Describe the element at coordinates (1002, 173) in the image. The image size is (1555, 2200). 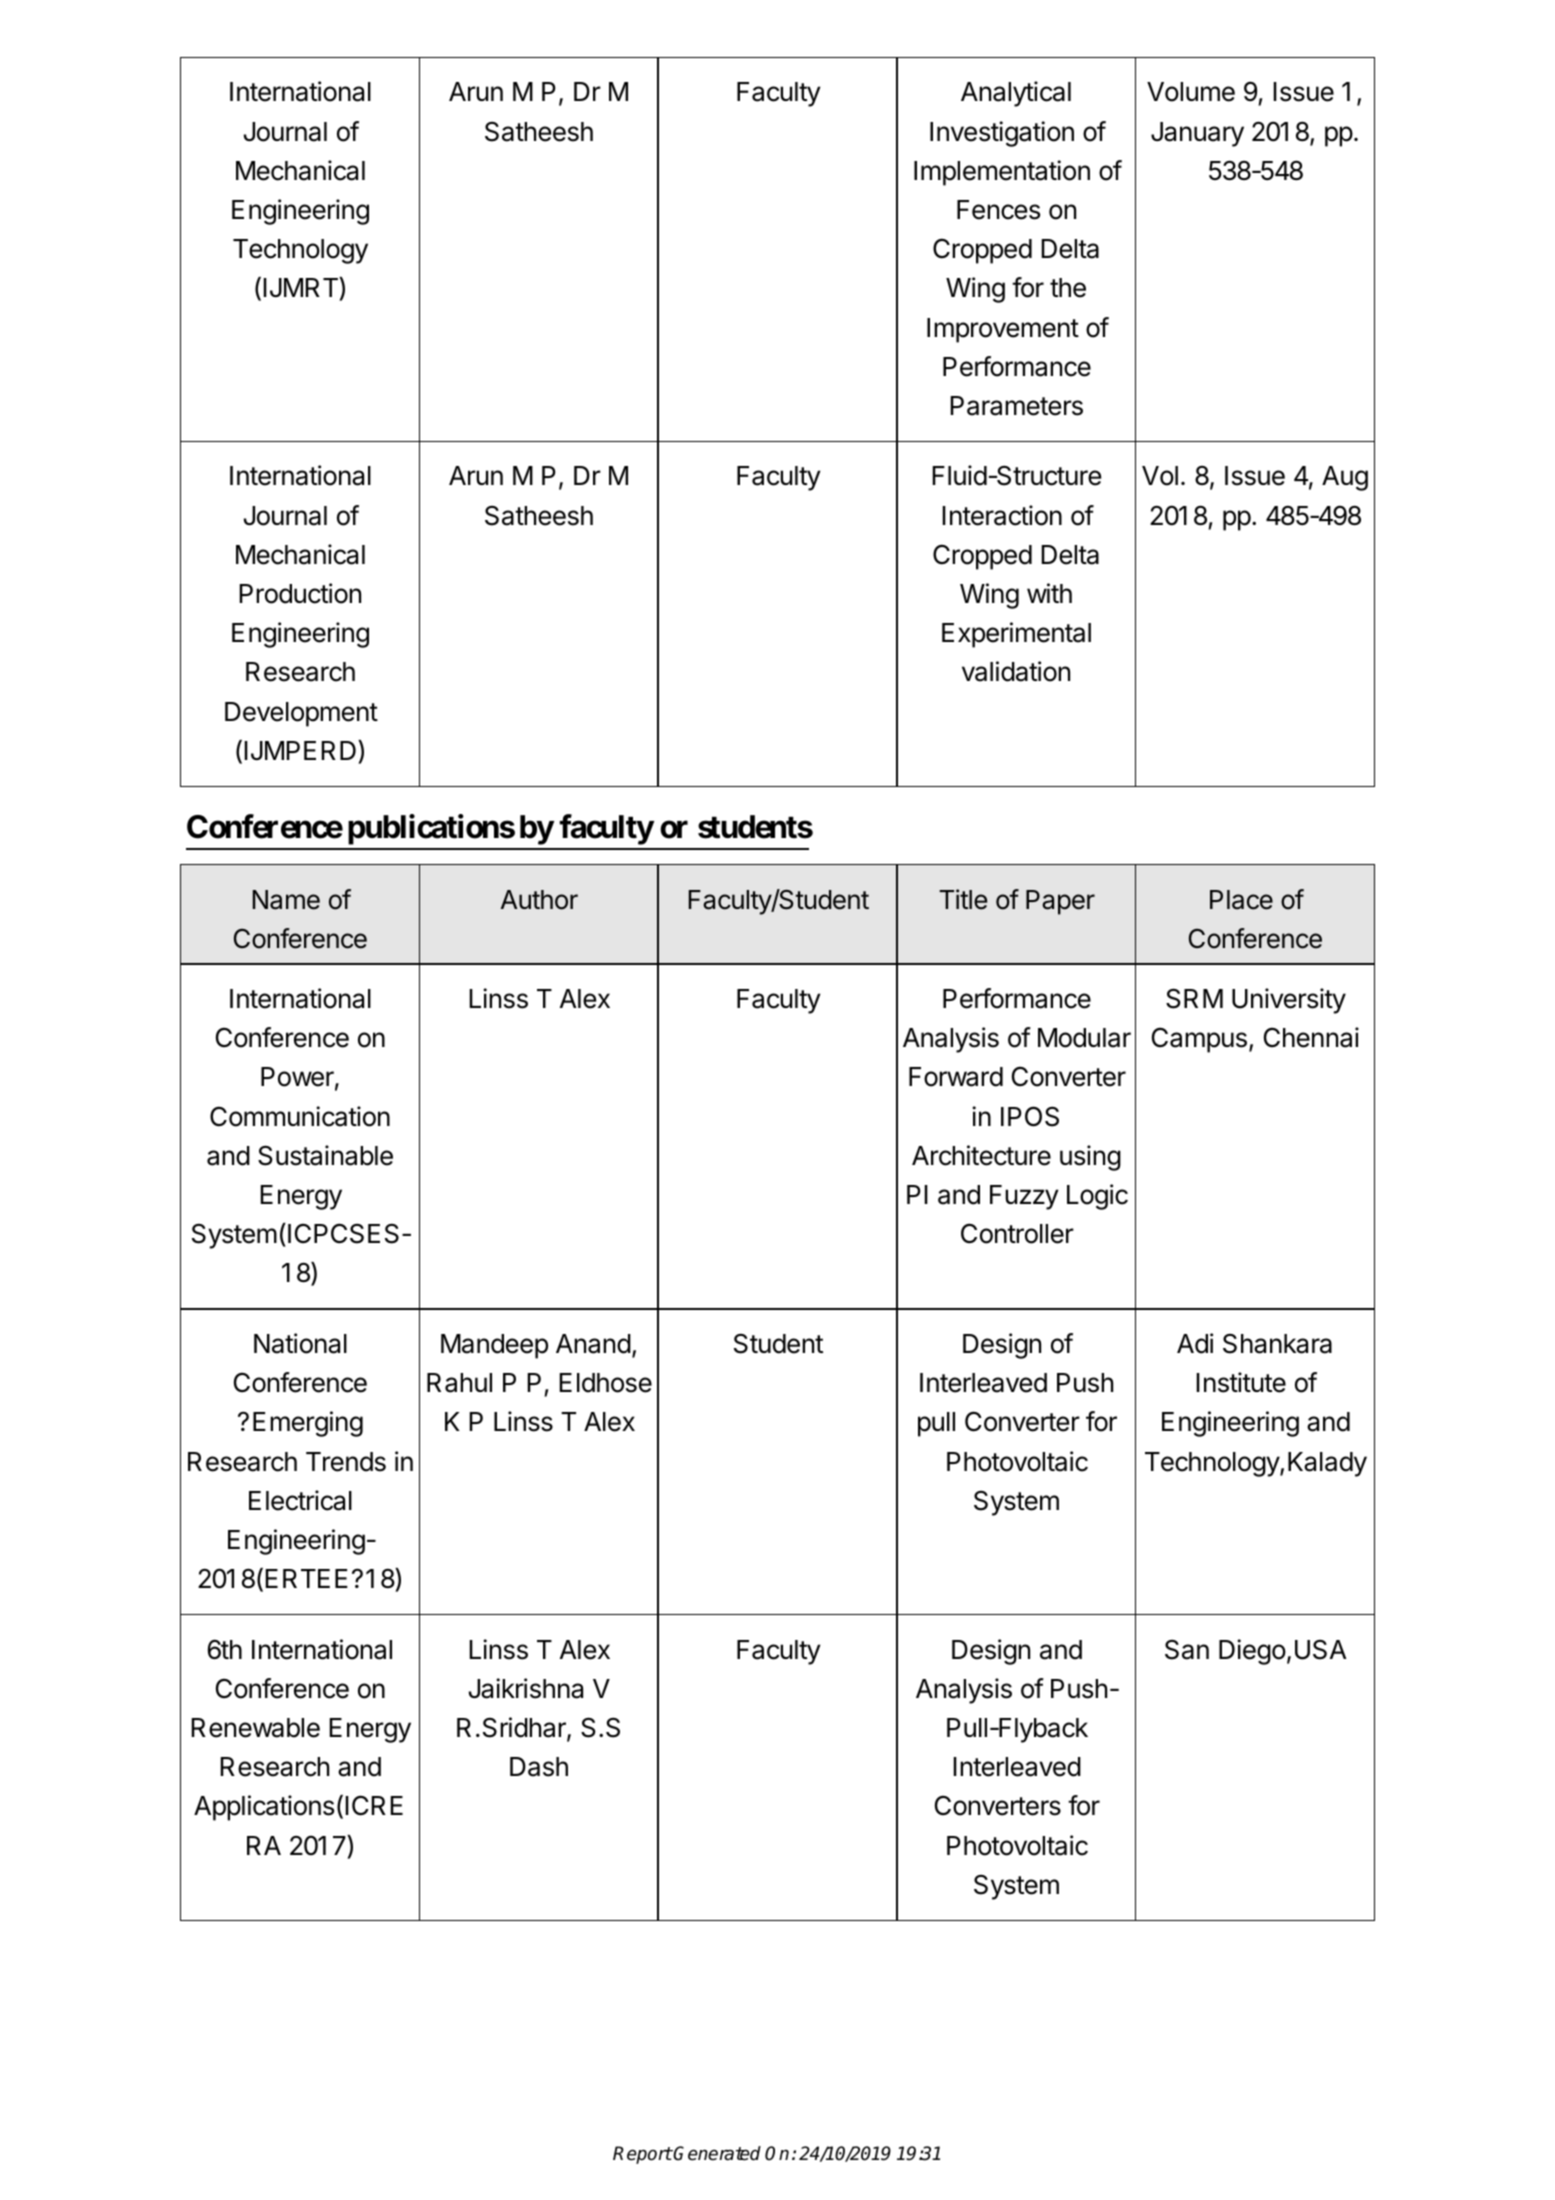
I see `Implementation` at that location.
